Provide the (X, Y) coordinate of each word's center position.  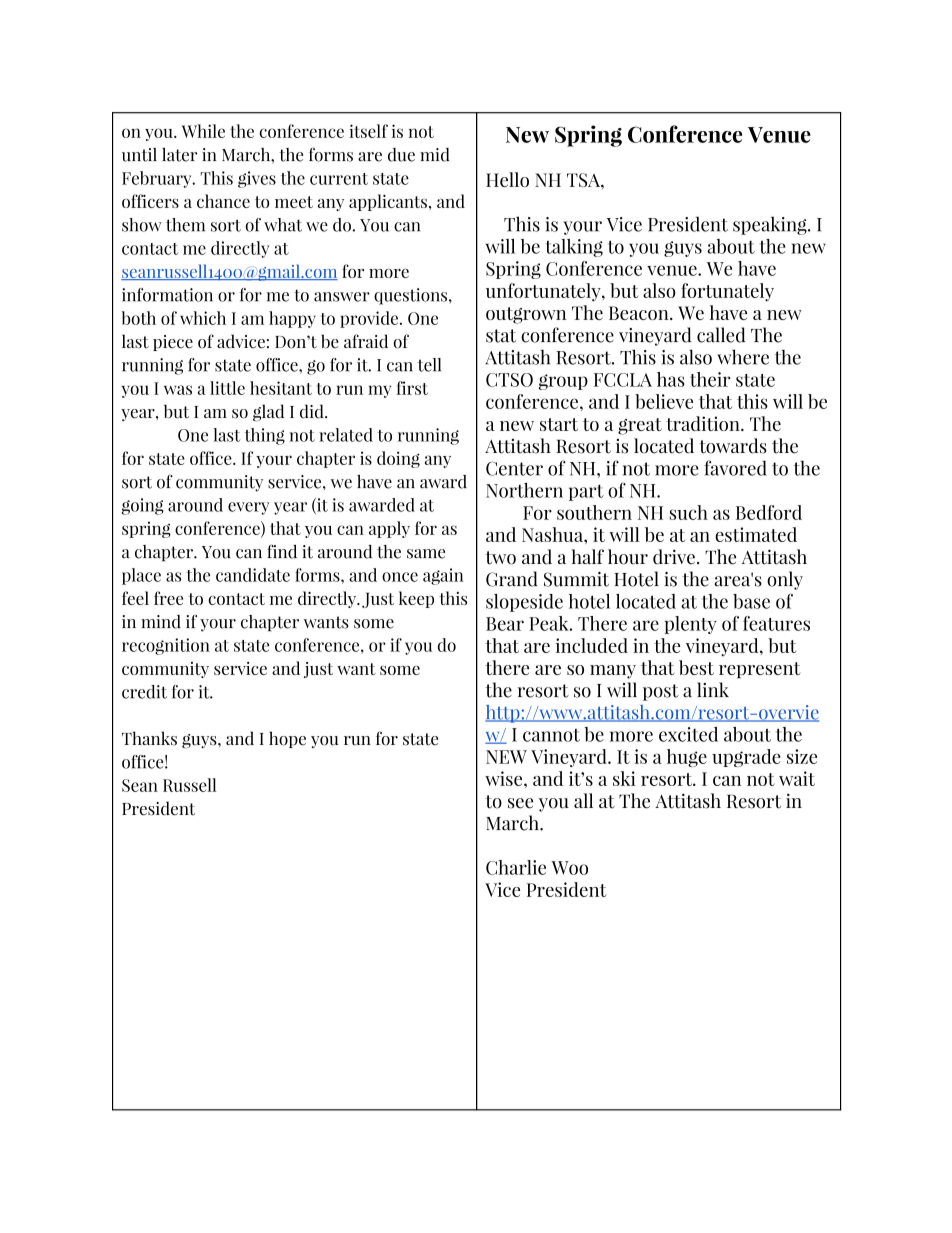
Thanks (149, 738)
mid (435, 155)
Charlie (516, 867)
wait (797, 778)
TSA (584, 180)
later (180, 155)
